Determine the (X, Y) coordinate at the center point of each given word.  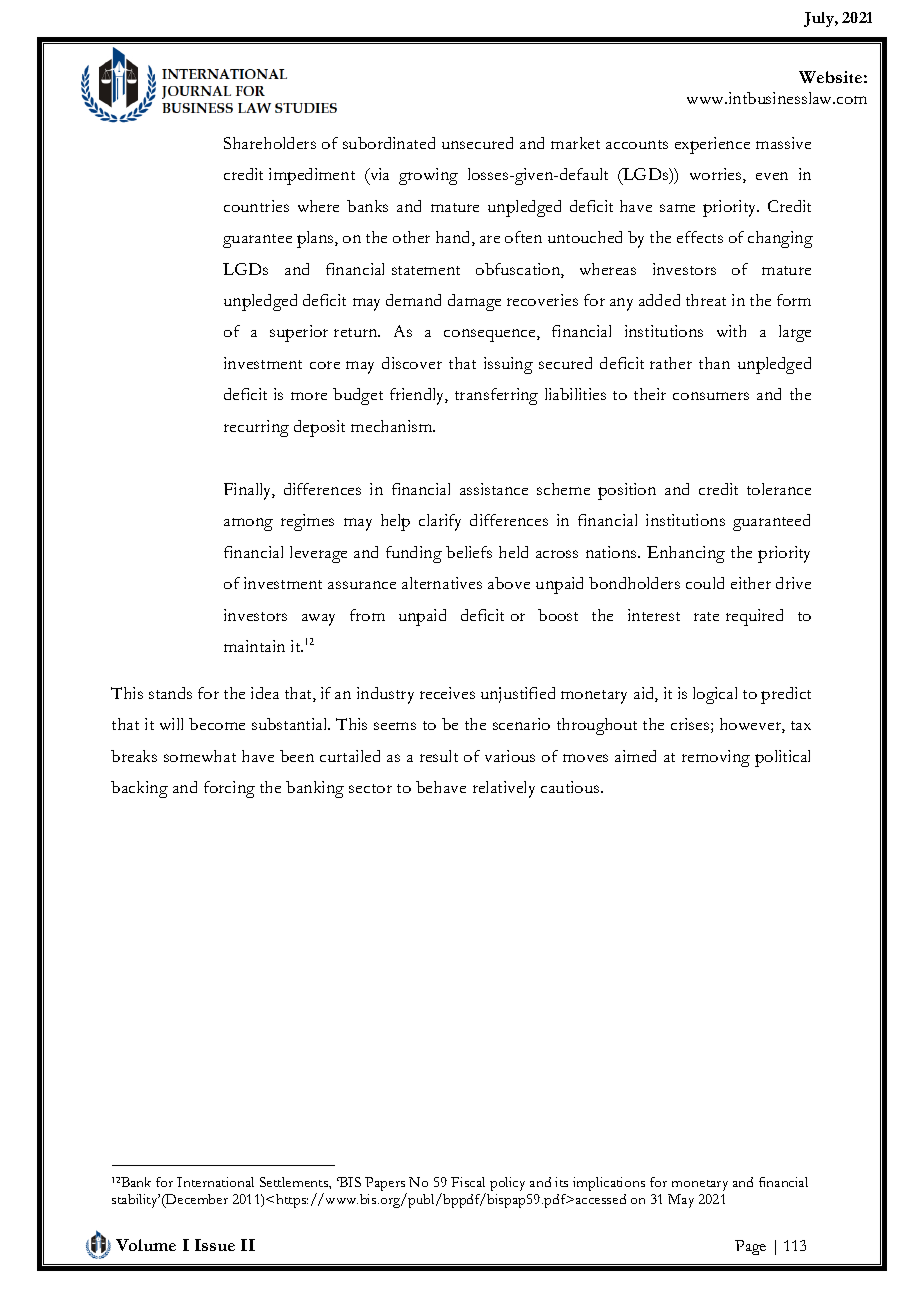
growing (428, 176)
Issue (215, 1245)
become (217, 724)
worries (717, 175)
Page (750, 1247)
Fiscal (468, 1182)
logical (715, 695)
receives (447, 693)
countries (256, 206)
